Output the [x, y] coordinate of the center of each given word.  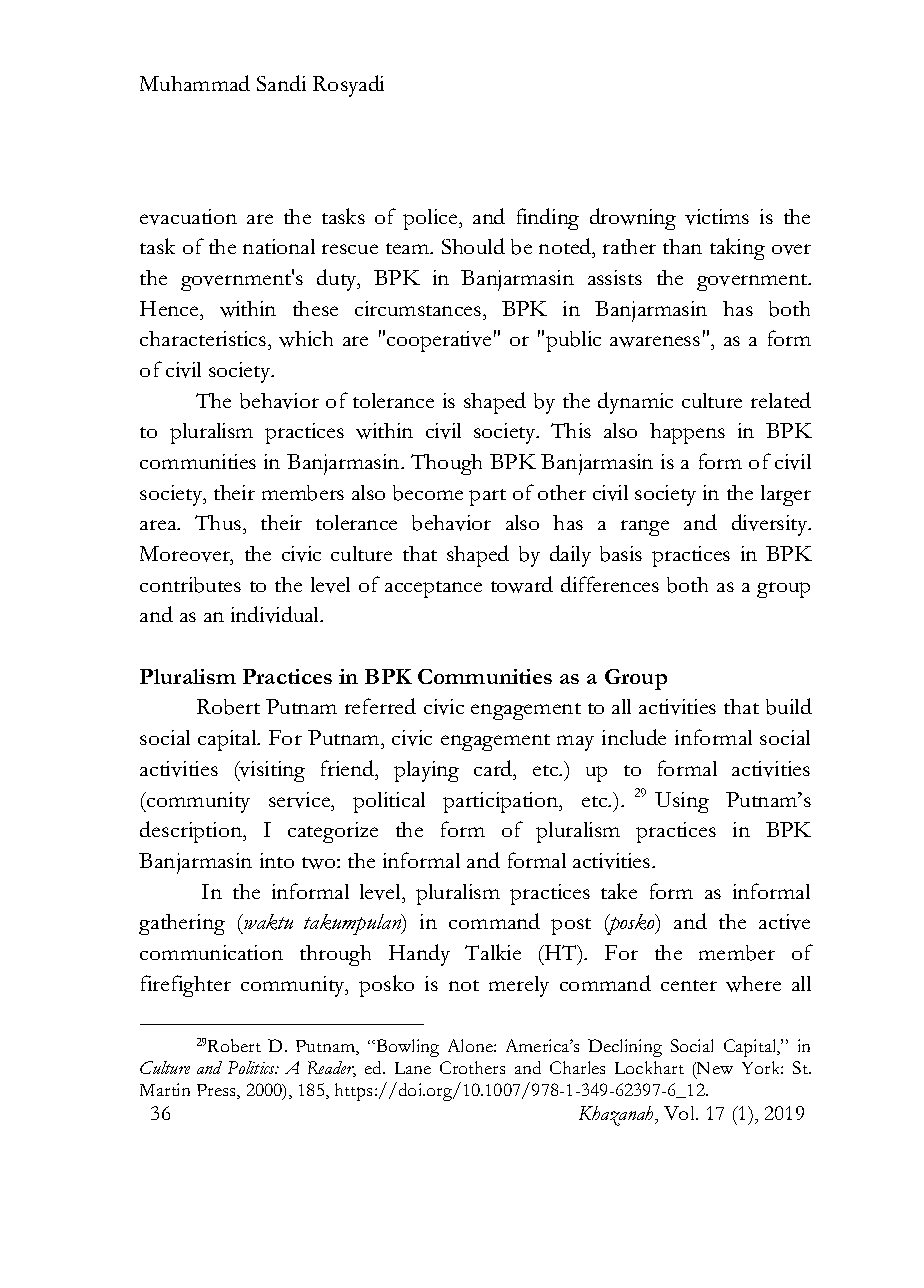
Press [217, 1091]
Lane [413, 1068]
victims [717, 217]
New [714, 1068]
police [431, 219]
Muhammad [195, 83]
